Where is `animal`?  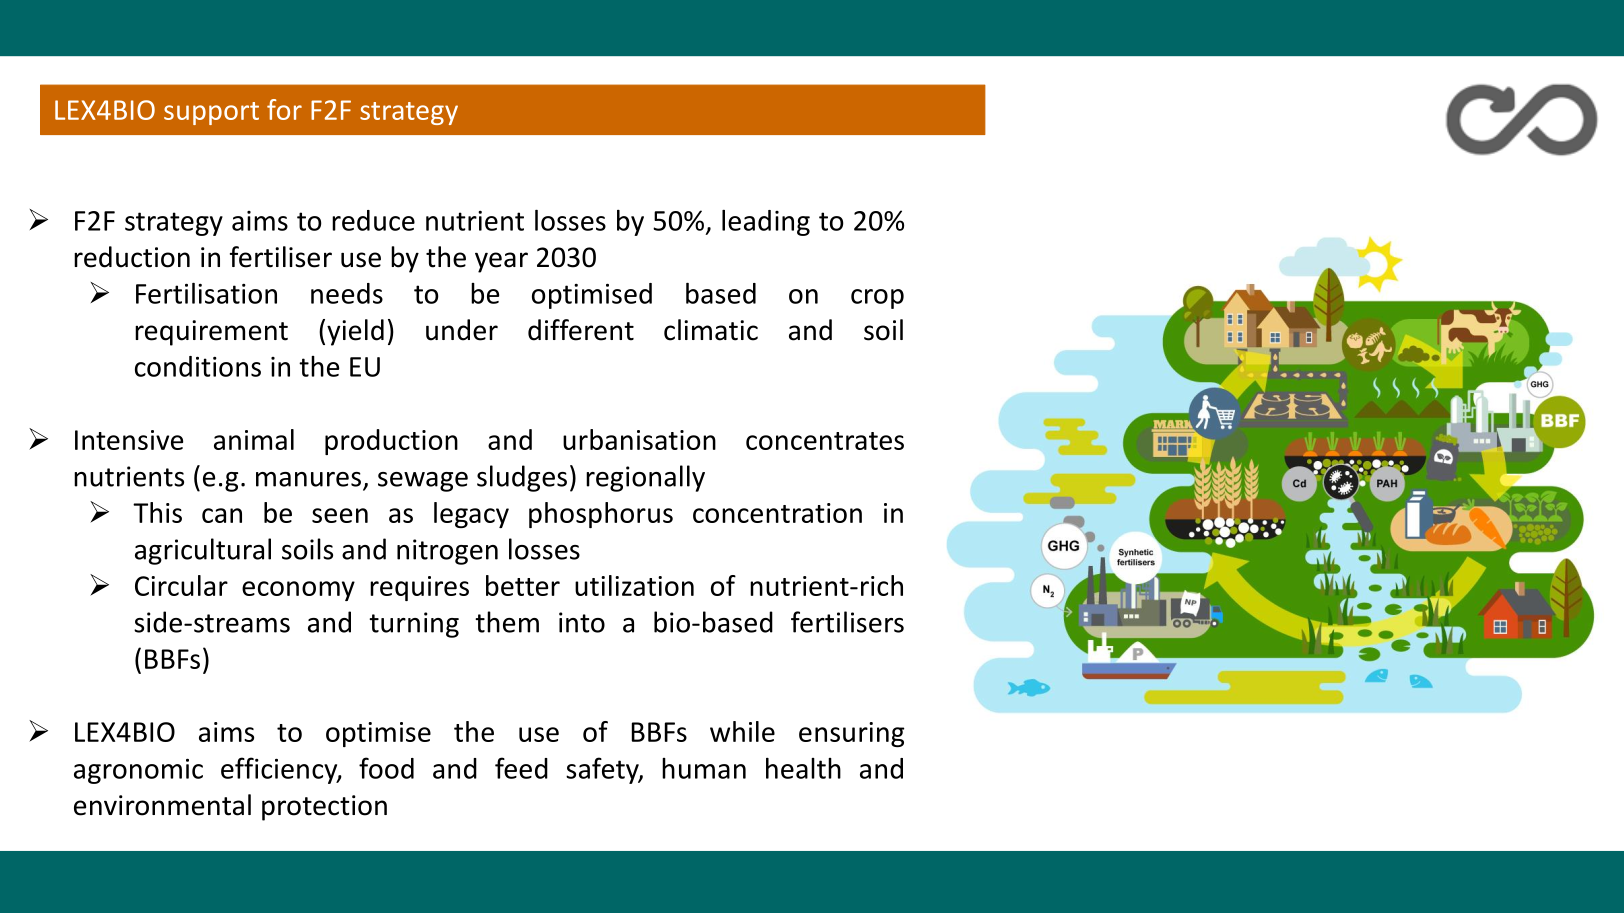
animal is located at coordinates (254, 439).
